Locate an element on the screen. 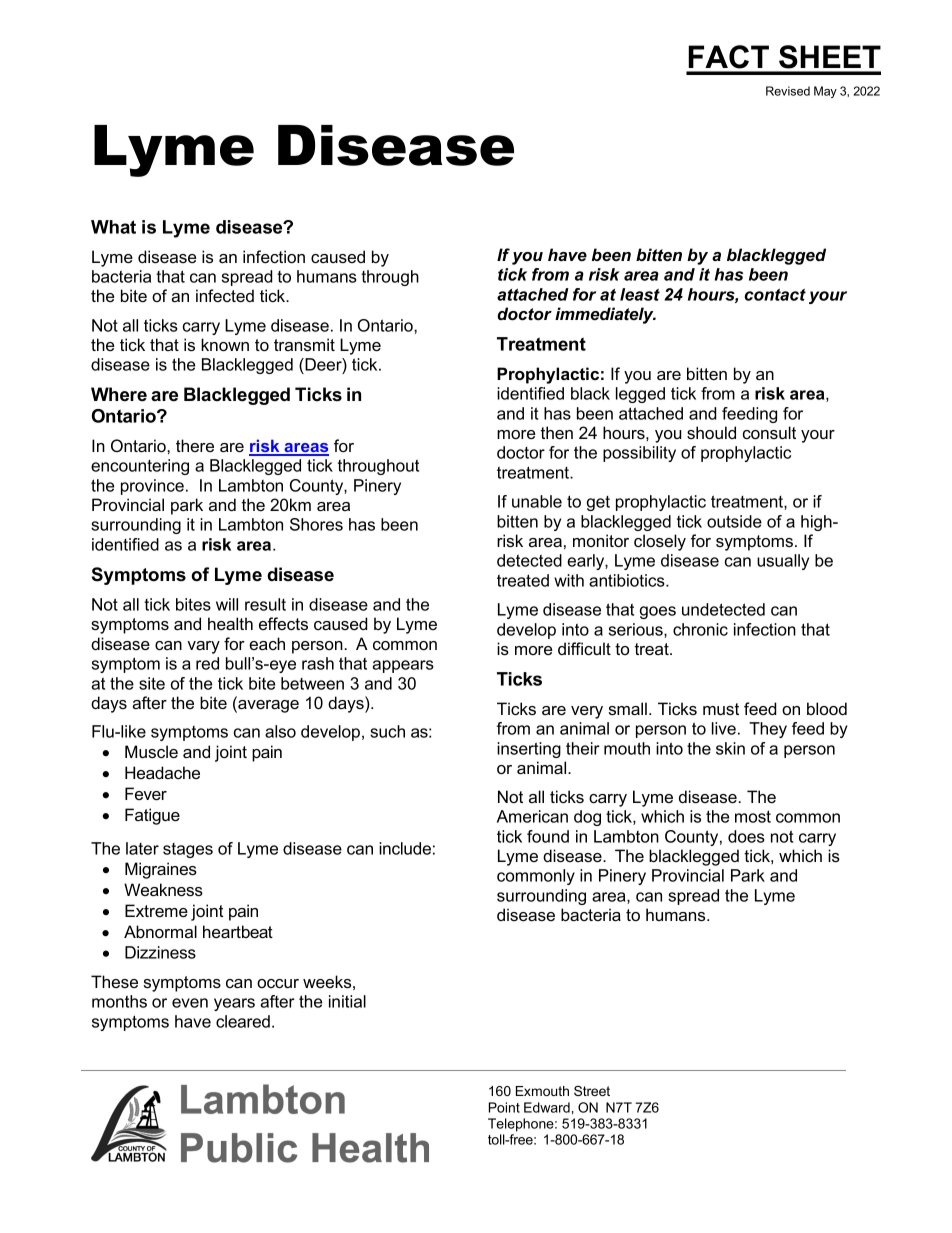 This screenshot has width=952, height=1233. with is located at coordinates (569, 580).
